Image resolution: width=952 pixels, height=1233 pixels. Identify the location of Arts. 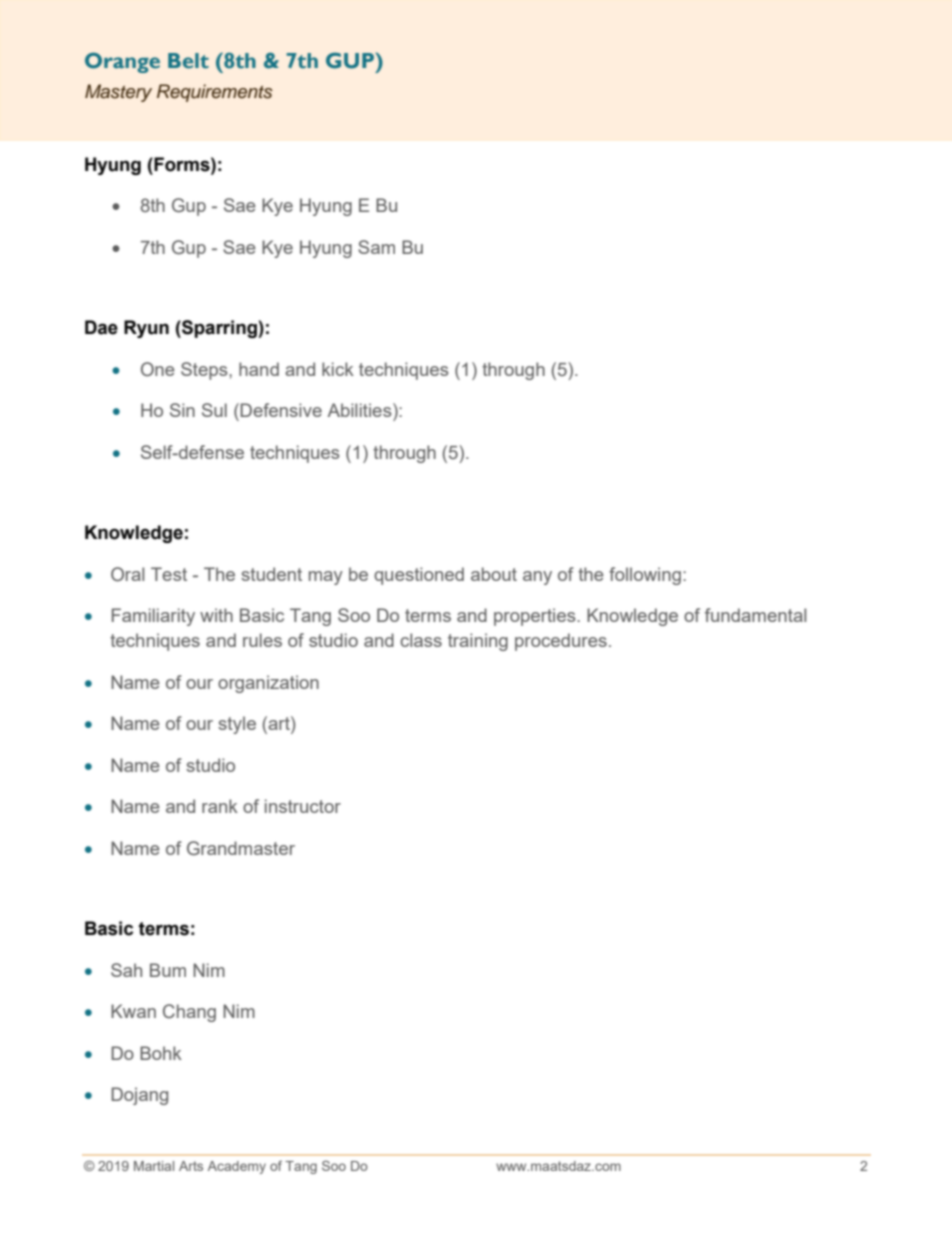
(191, 1166).
